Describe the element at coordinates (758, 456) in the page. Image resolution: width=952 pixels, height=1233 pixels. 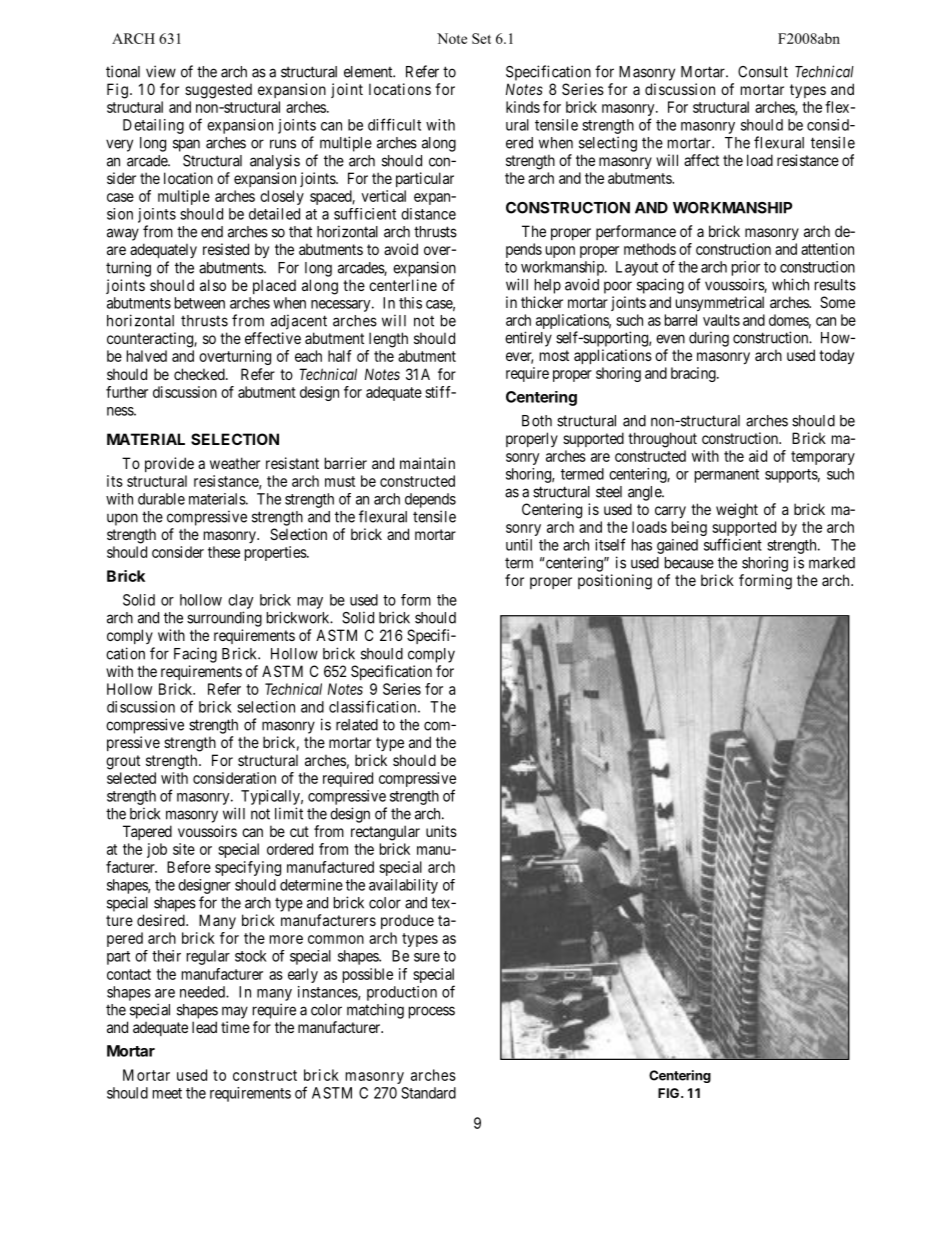
I see `aid` at that location.
